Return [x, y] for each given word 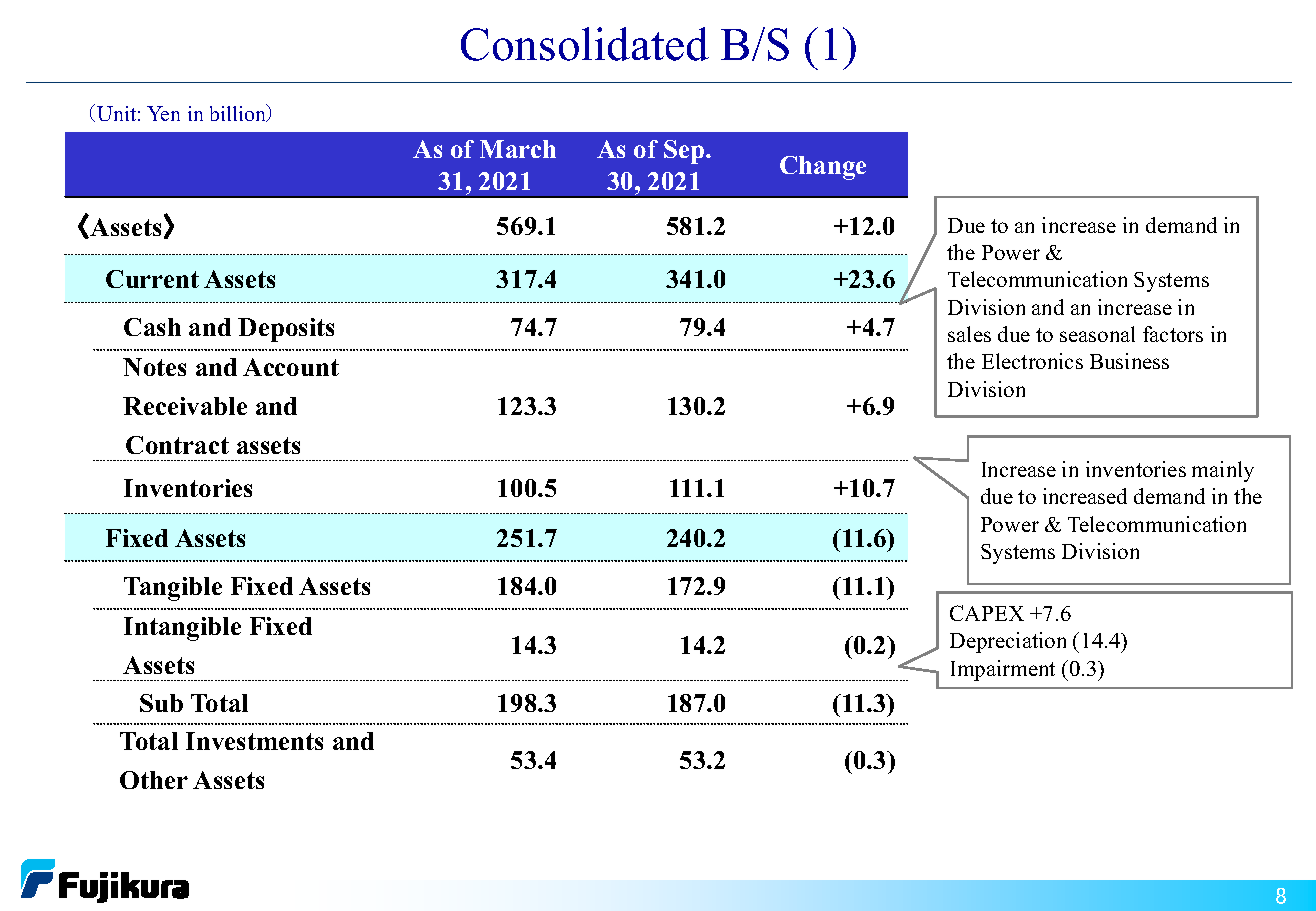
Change [823, 168]
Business [1129, 361]
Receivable [185, 406]
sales [969, 334]
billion [239, 113]
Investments [254, 741]
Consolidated [585, 44]
